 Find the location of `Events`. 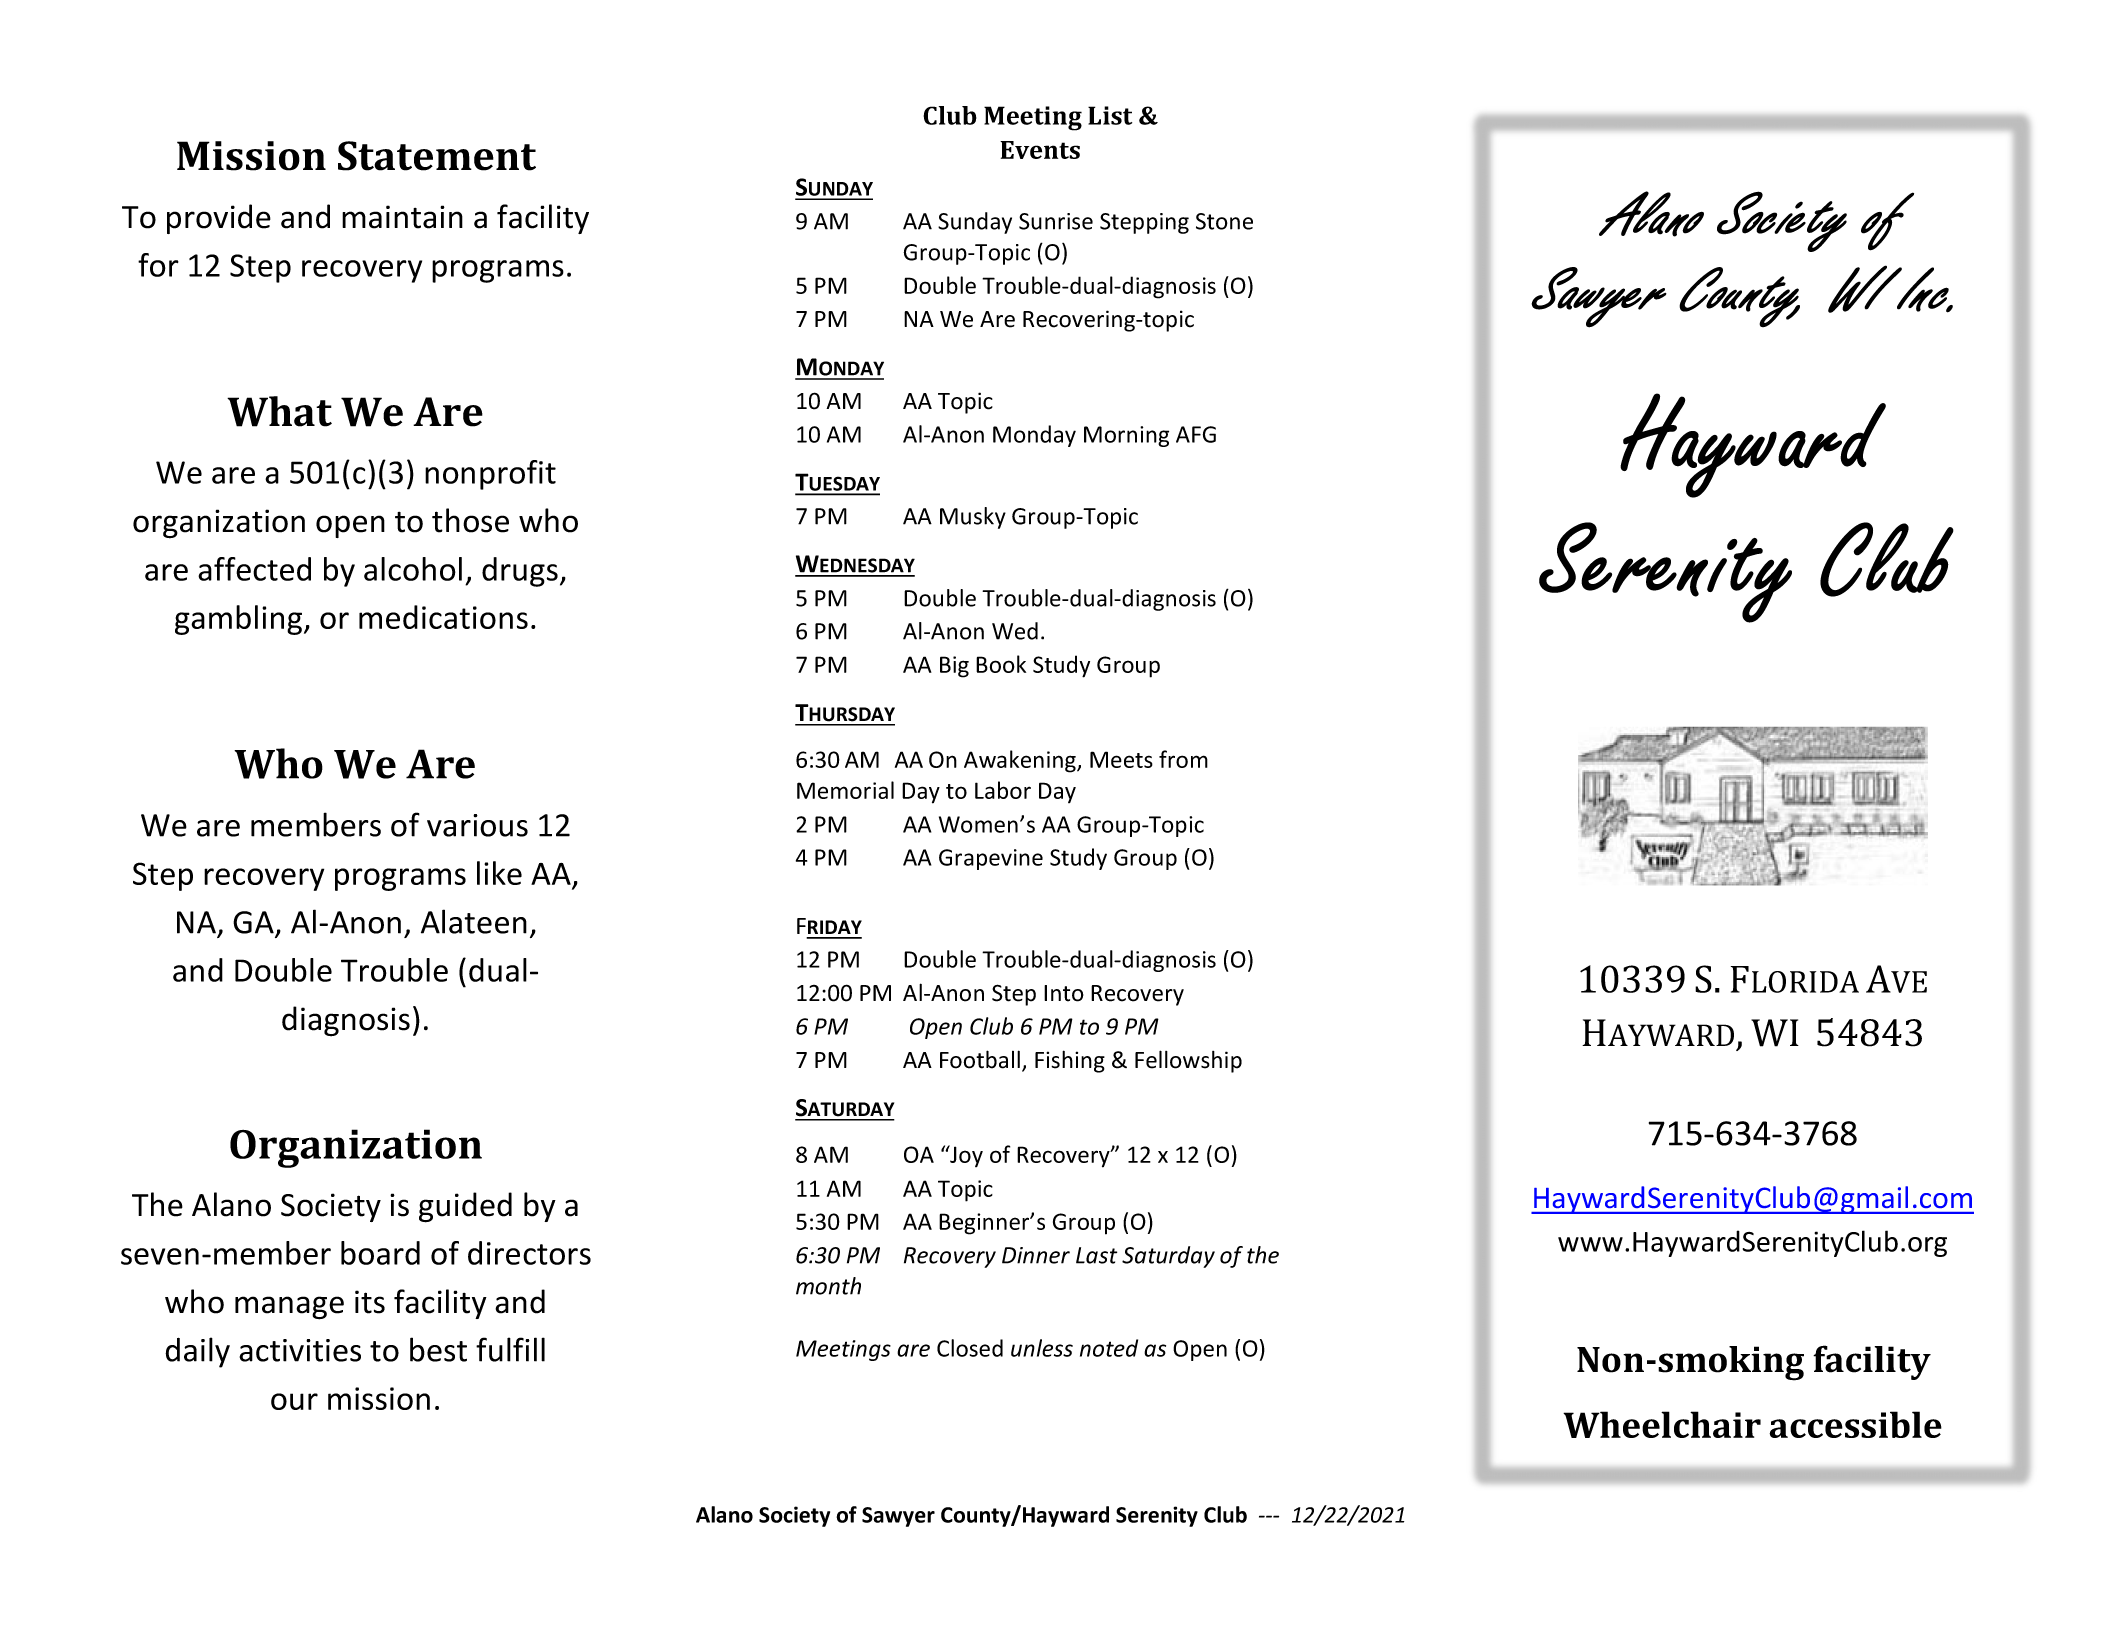

Events is located at coordinates (1040, 150).
